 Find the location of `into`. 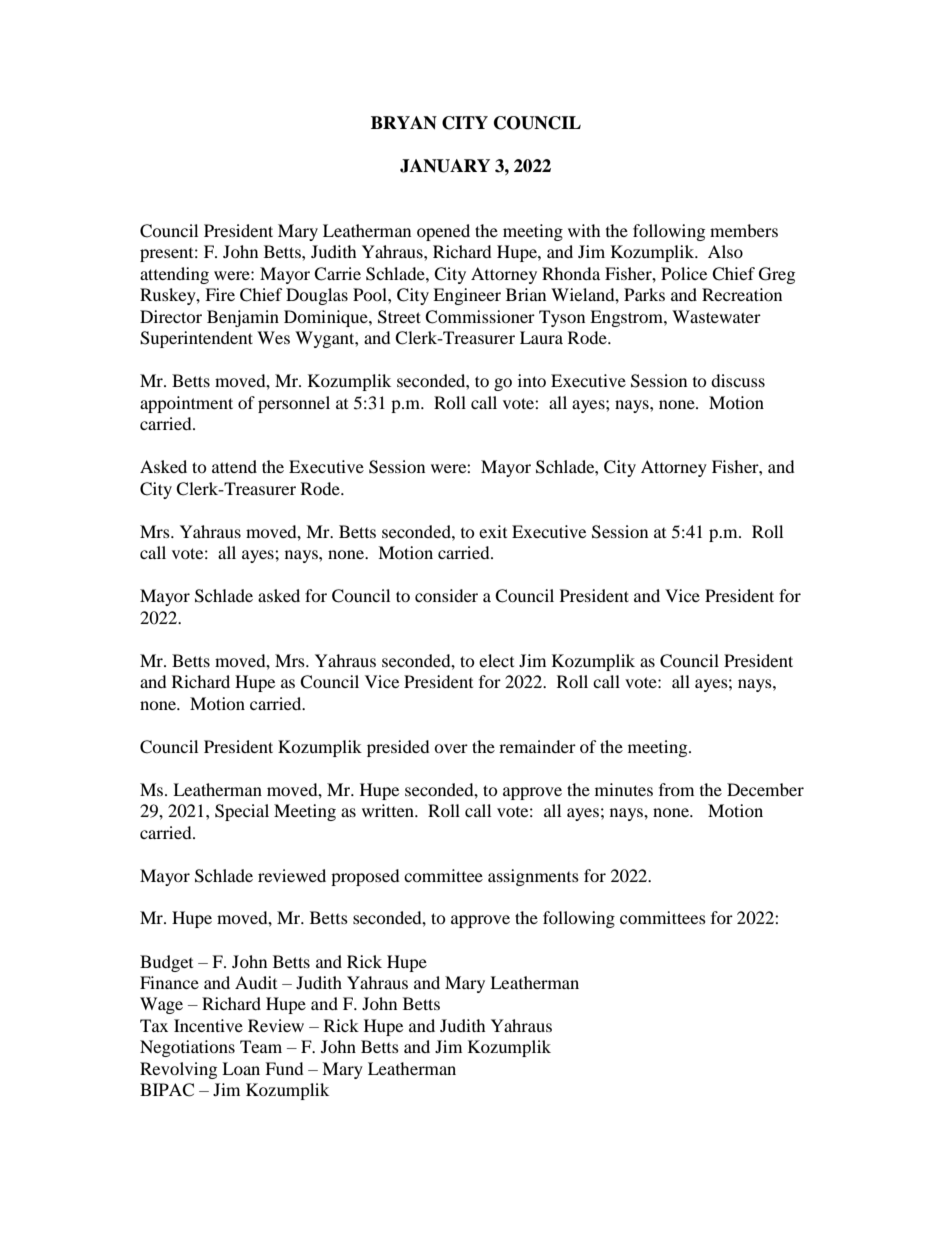

into is located at coordinates (532, 380).
